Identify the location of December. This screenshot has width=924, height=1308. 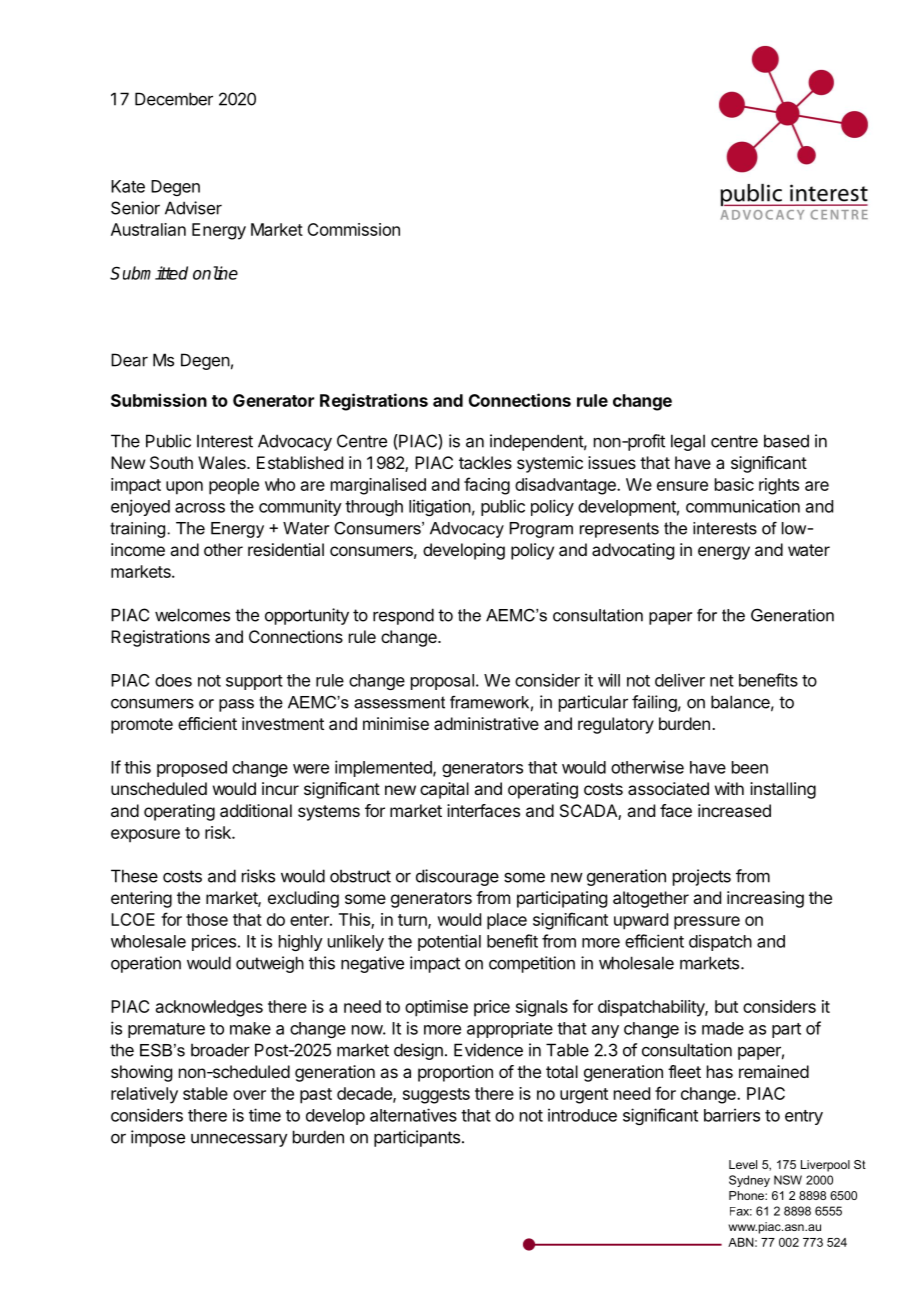
(174, 99).
